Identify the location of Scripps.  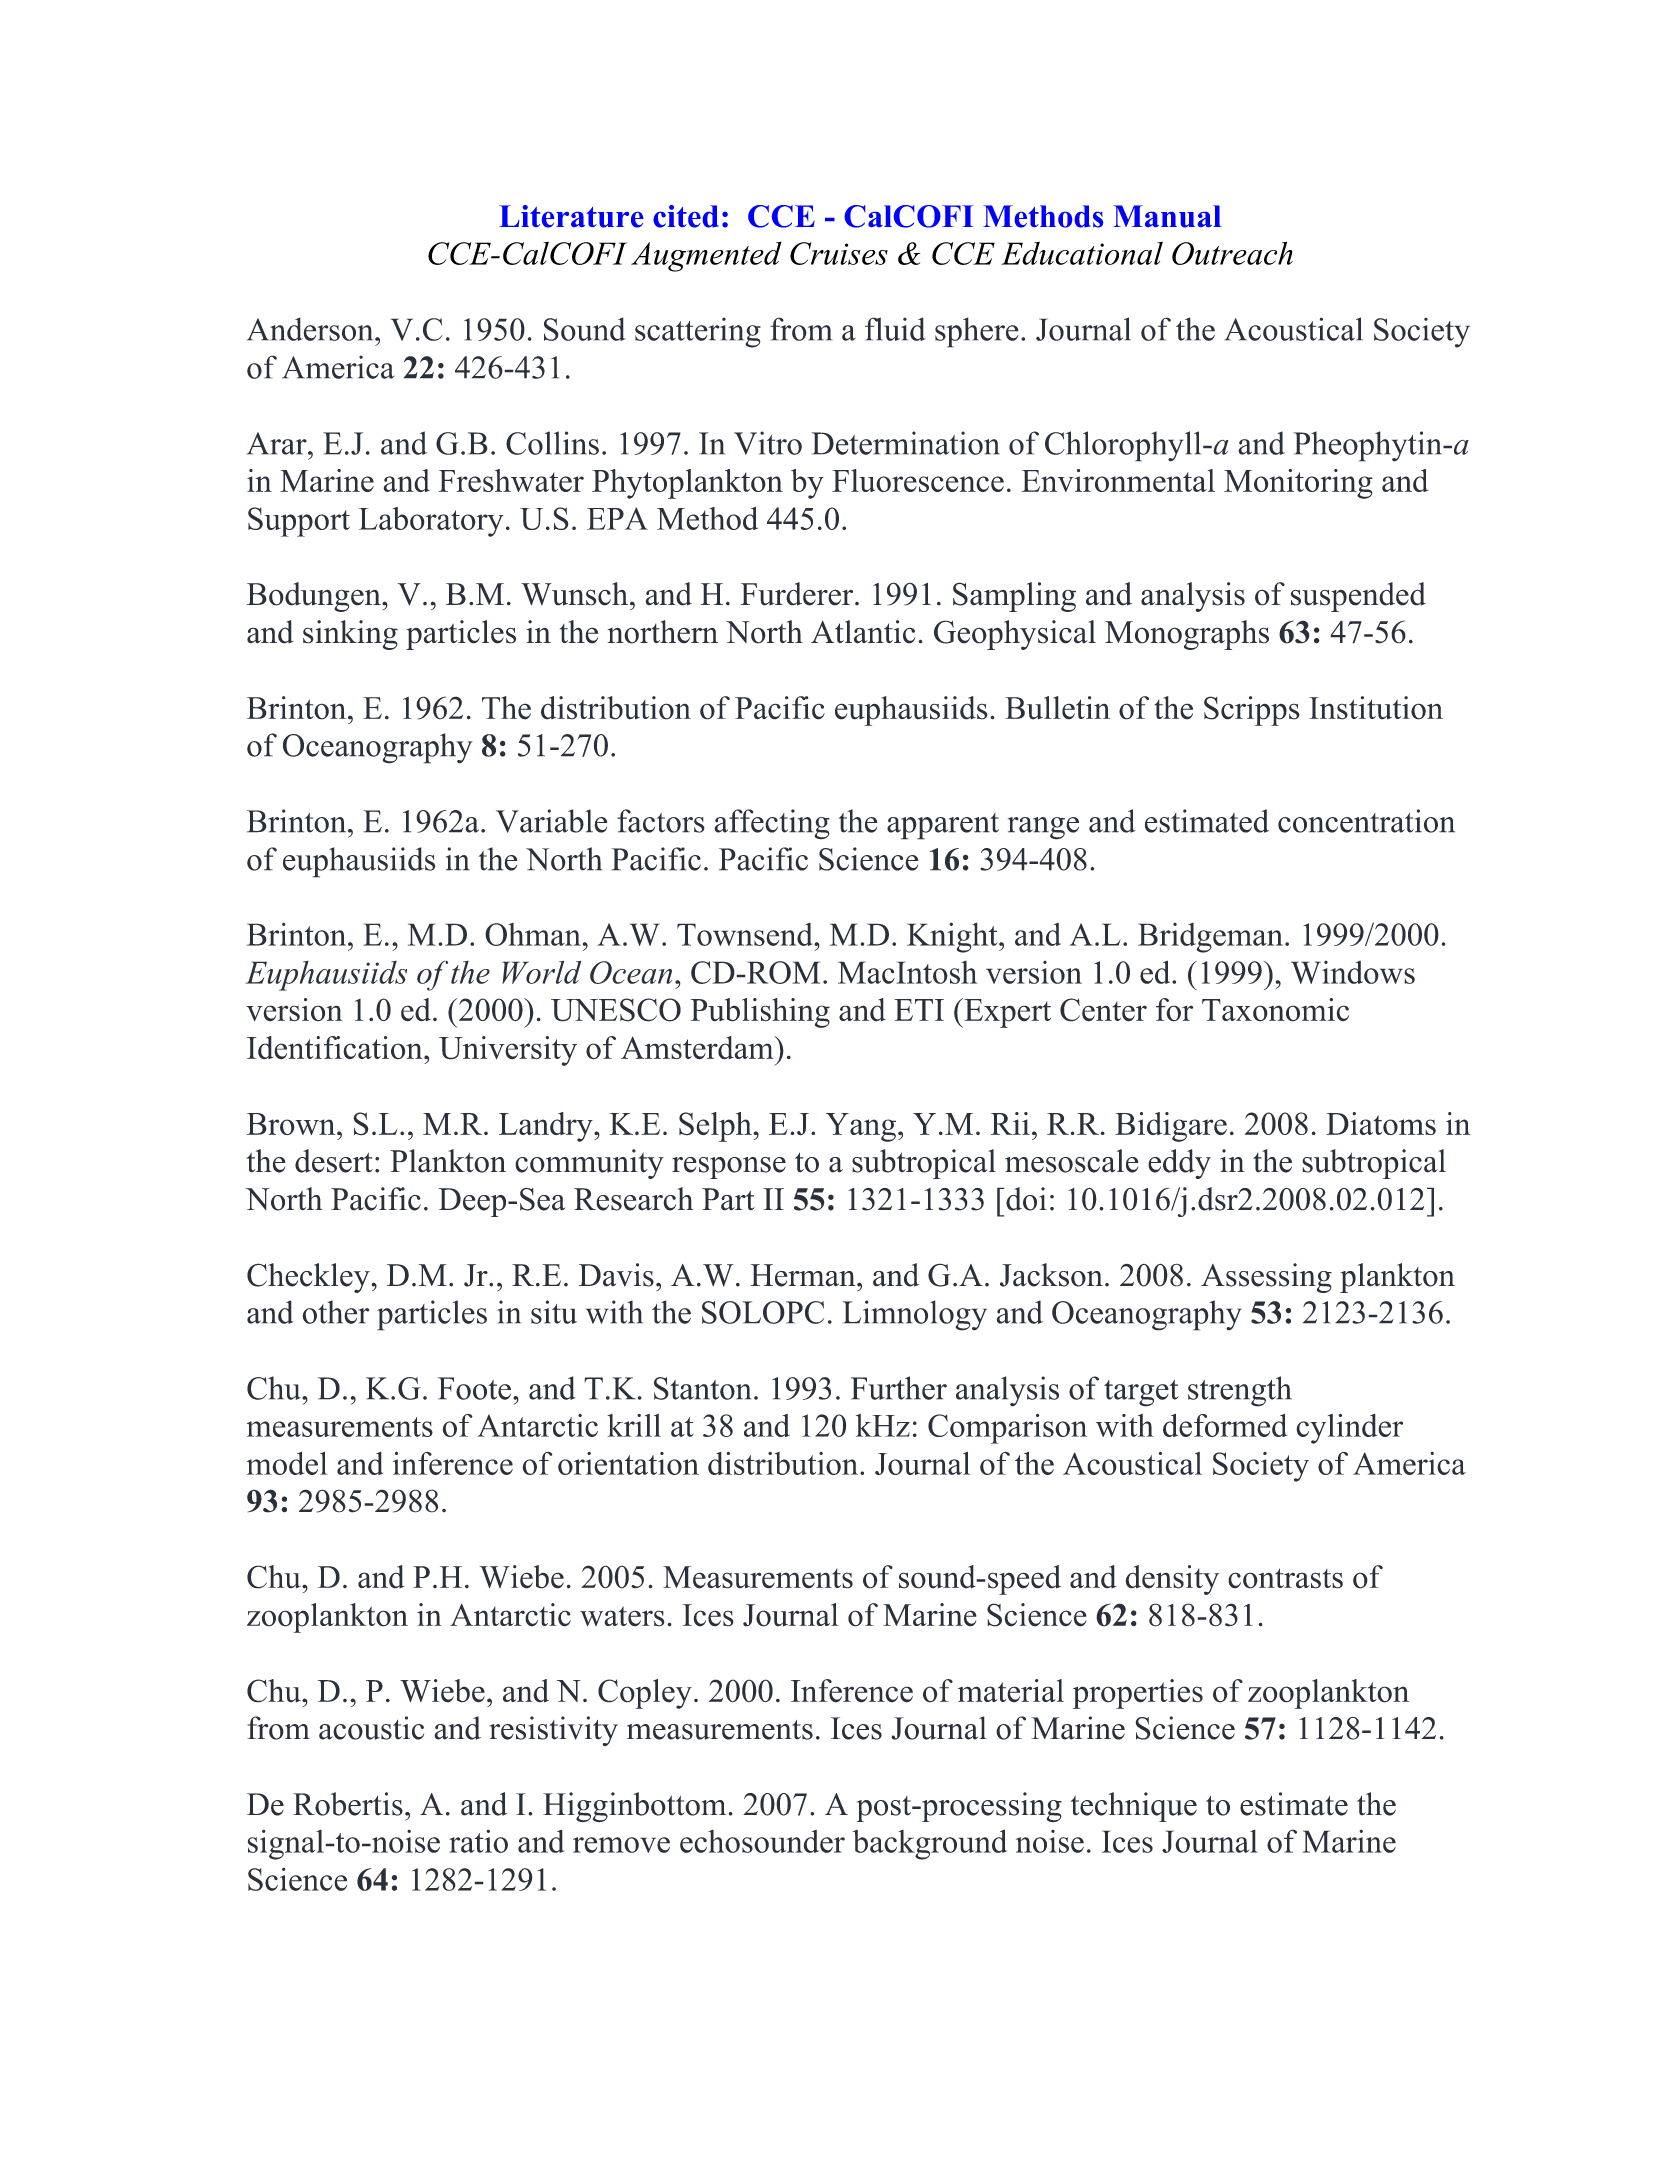
(1252, 711).
